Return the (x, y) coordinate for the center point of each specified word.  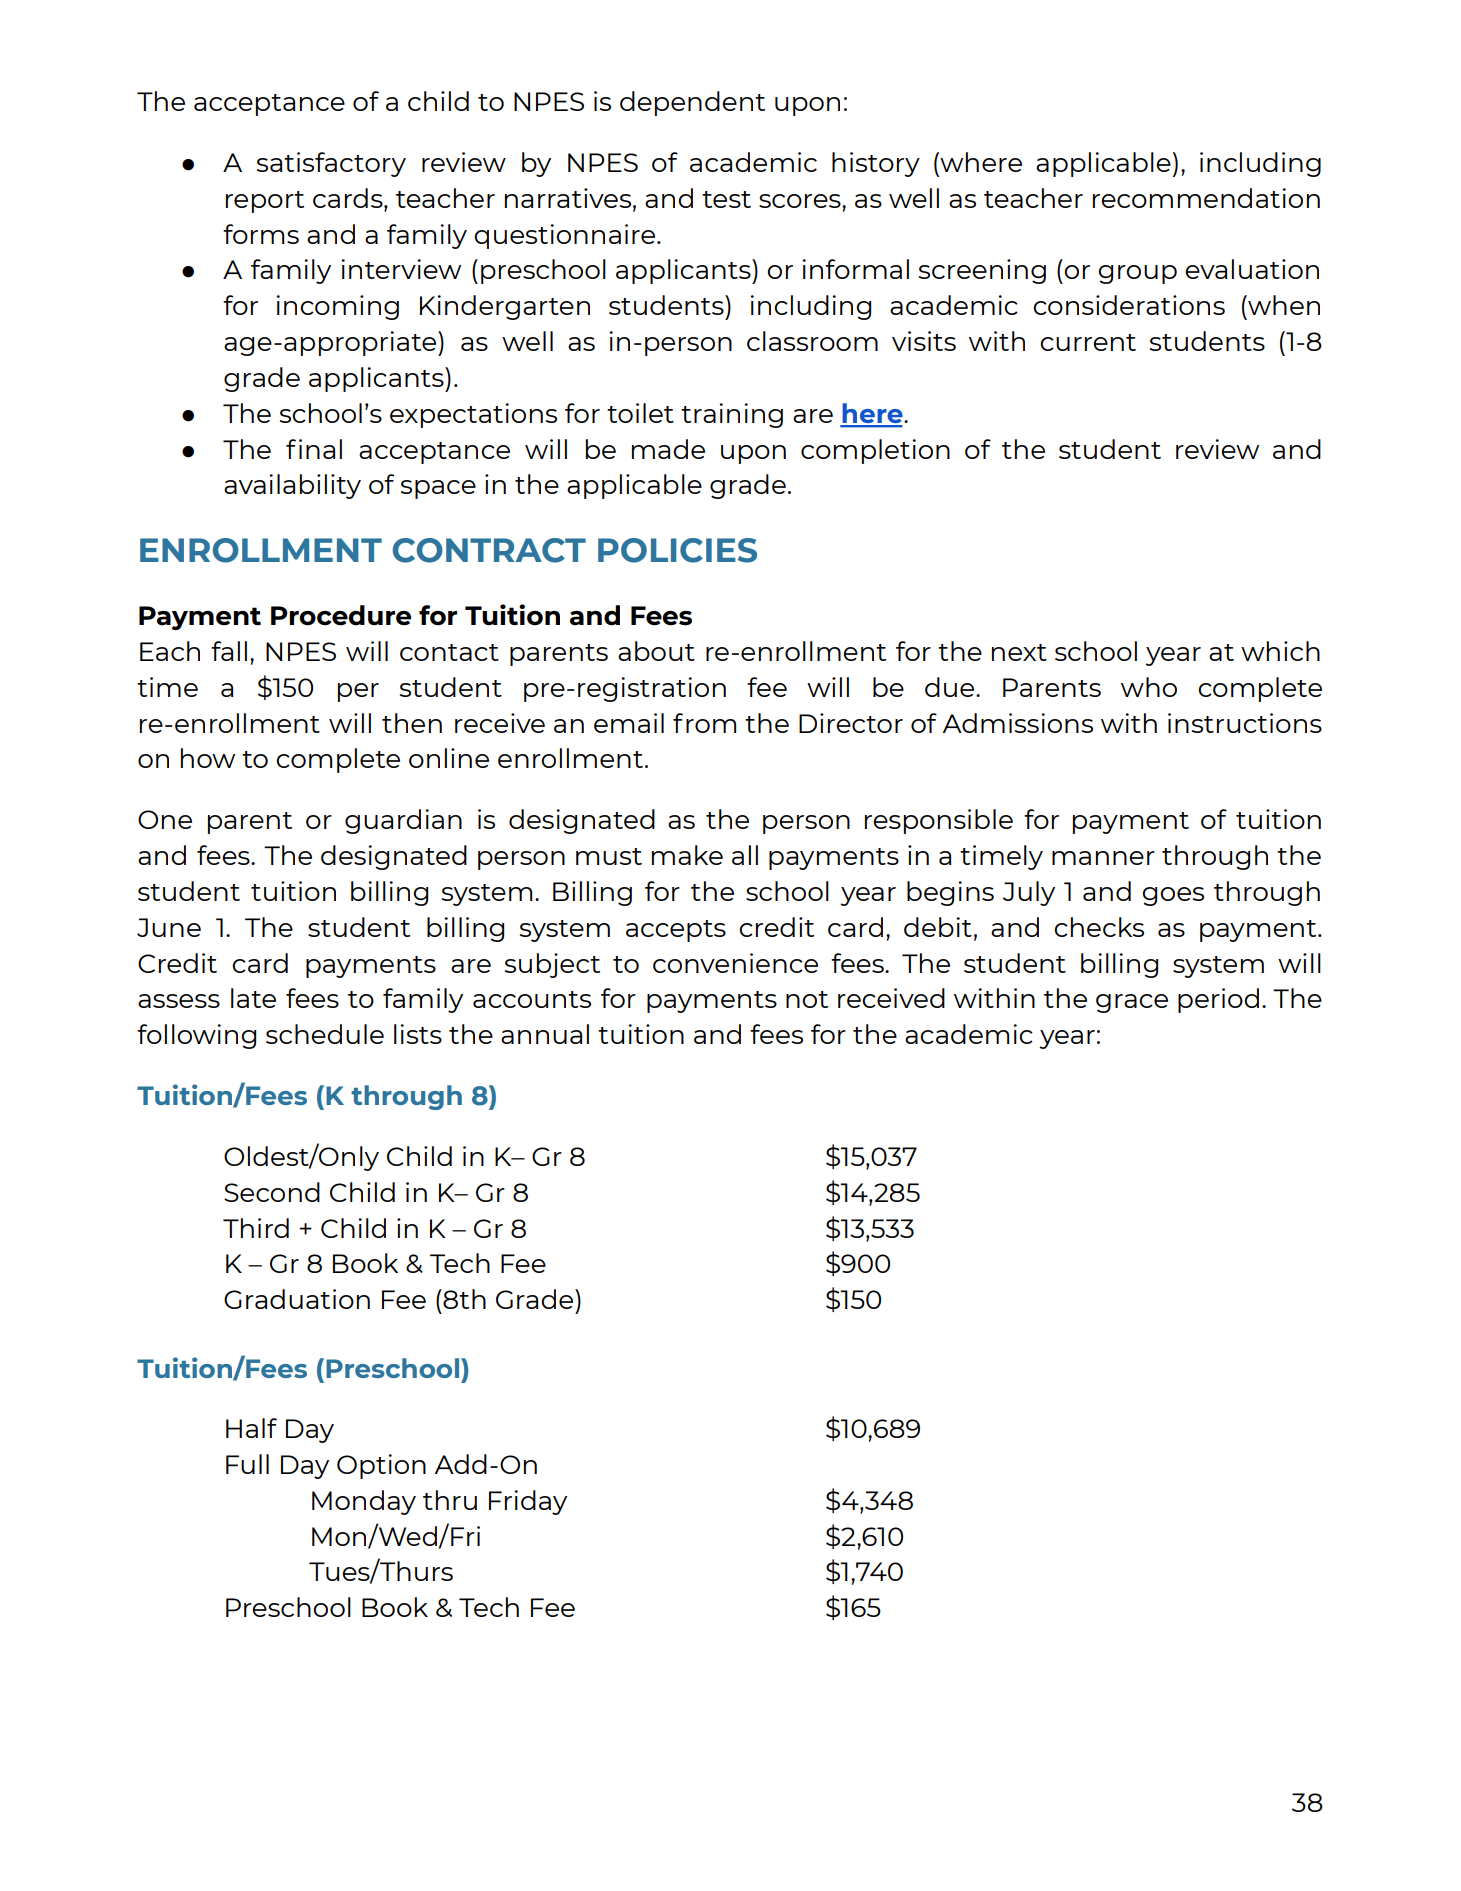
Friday (528, 1502)
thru (450, 1500)
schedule (325, 1034)
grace (1132, 1003)
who (1149, 687)
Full (247, 1464)
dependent (692, 103)
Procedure (341, 615)
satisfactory (331, 164)
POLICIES (677, 550)
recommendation (1206, 198)
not (807, 999)
